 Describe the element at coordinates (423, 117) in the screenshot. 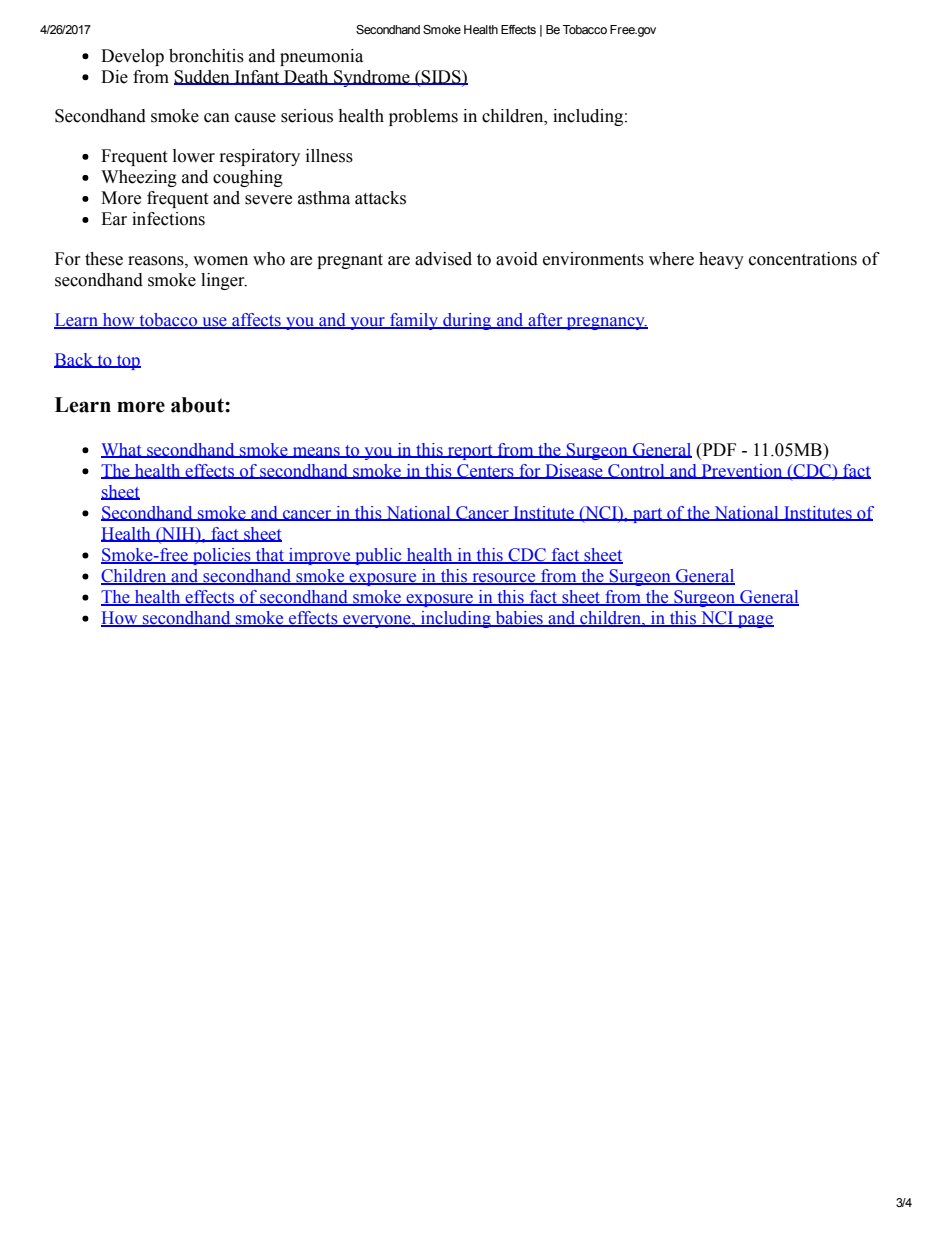

I see `problems` at that location.
